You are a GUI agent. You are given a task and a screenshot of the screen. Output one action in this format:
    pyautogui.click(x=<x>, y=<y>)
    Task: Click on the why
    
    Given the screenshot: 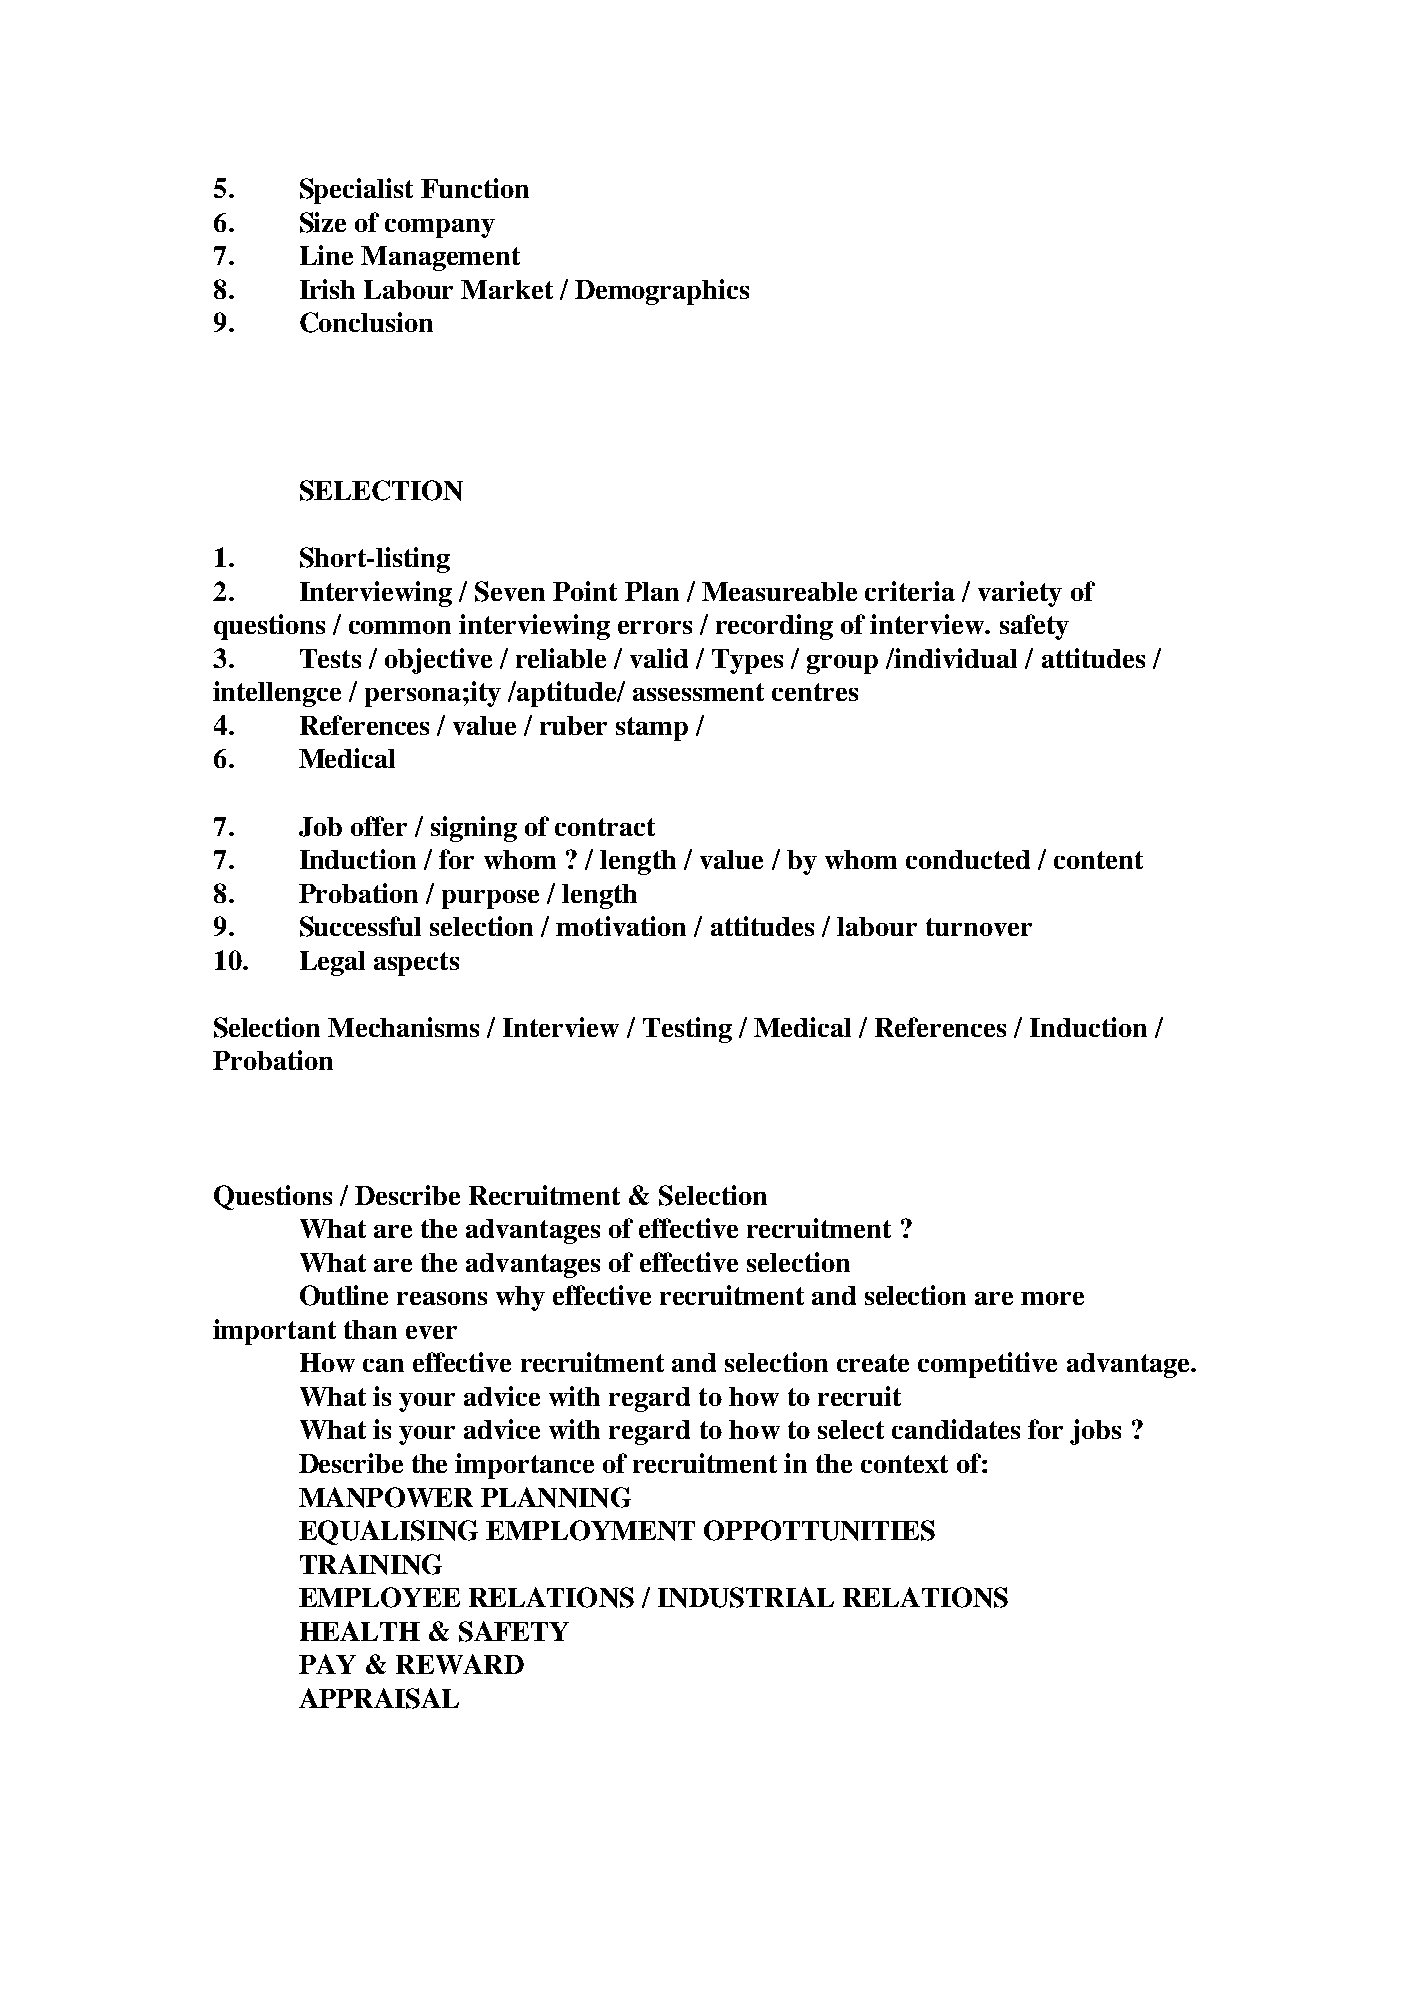 What is the action you would take?
    pyautogui.click(x=520, y=1298)
